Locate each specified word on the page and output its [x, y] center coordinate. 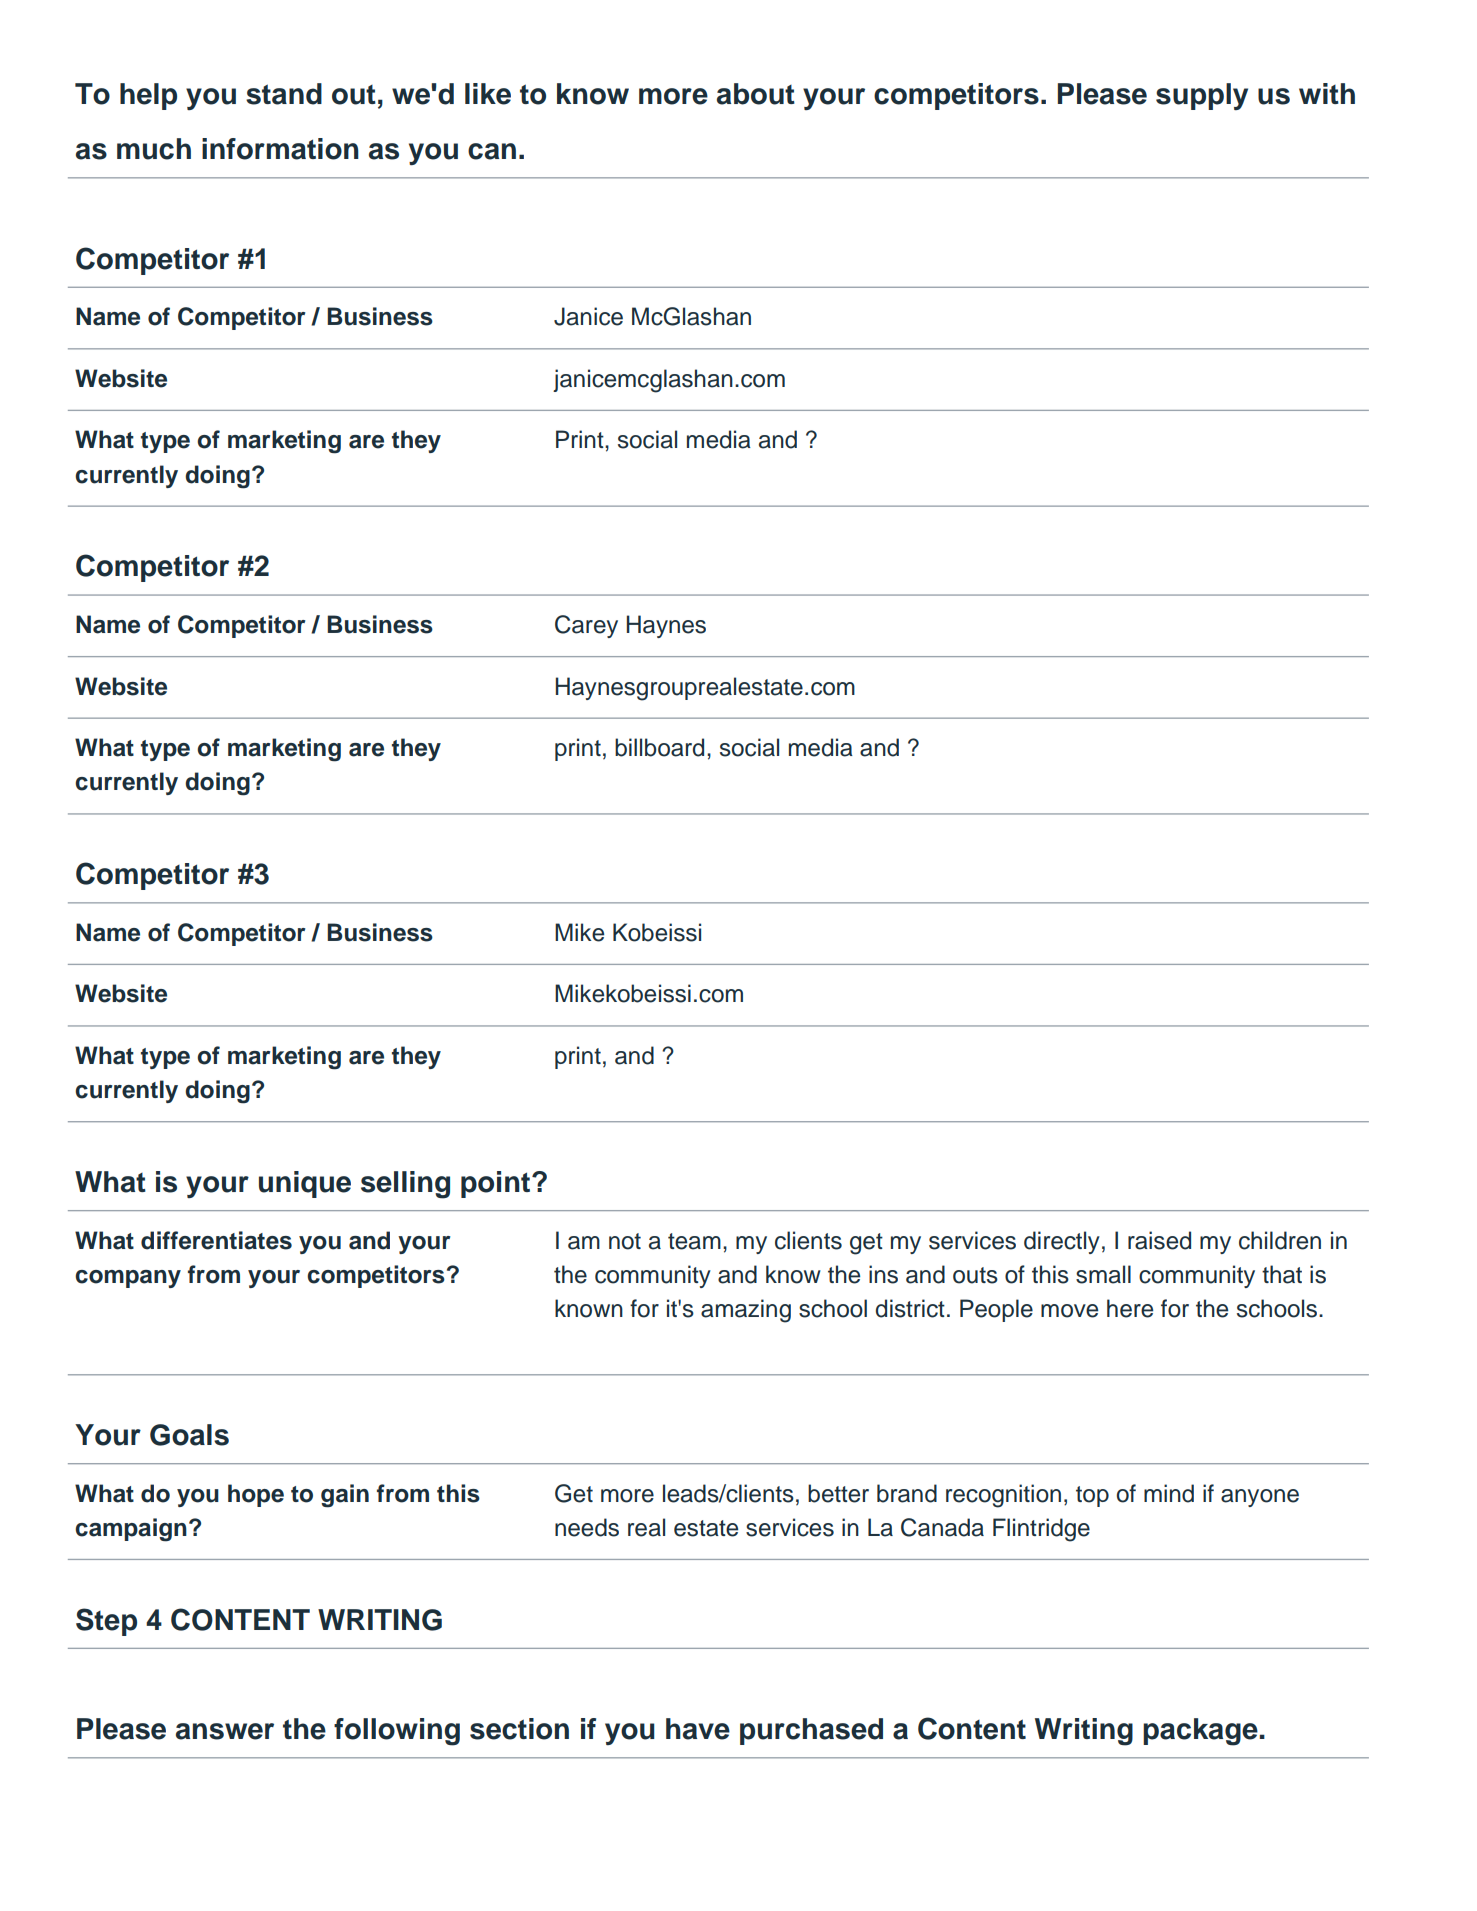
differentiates [216, 1240]
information [280, 149]
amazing [746, 1311]
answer [225, 1731]
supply [1202, 96]
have [698, 1729]
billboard [659, 747]
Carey [586, 626]
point [495, 1184]
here [1130, 1308]
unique [305, 1184]
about [756, 94]
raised [1159, 1240]
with [1327, 93]
